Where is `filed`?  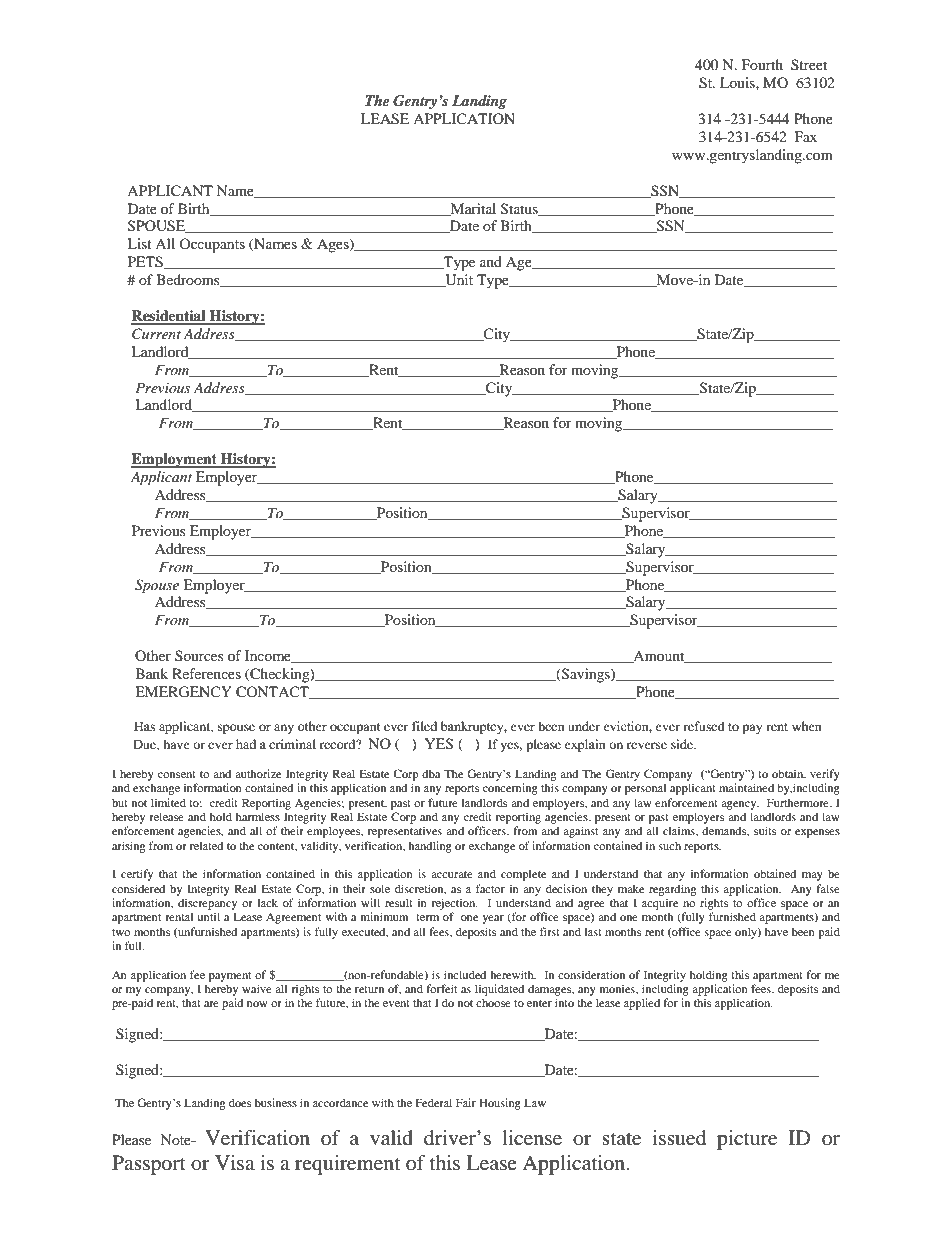
filed is located at coordinates (424, 726).
